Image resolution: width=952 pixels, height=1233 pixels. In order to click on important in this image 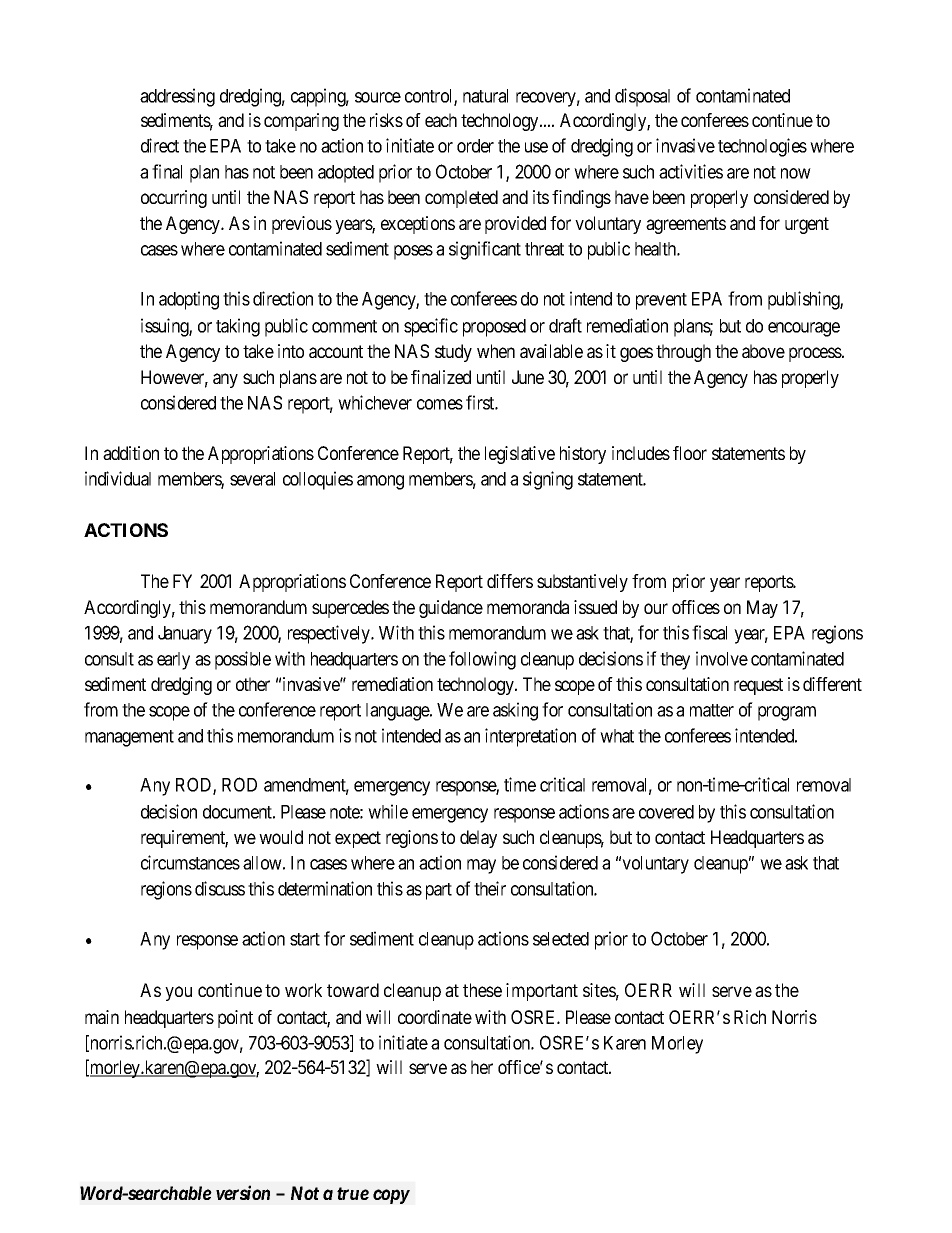, I will do `click(542, 992)`.
